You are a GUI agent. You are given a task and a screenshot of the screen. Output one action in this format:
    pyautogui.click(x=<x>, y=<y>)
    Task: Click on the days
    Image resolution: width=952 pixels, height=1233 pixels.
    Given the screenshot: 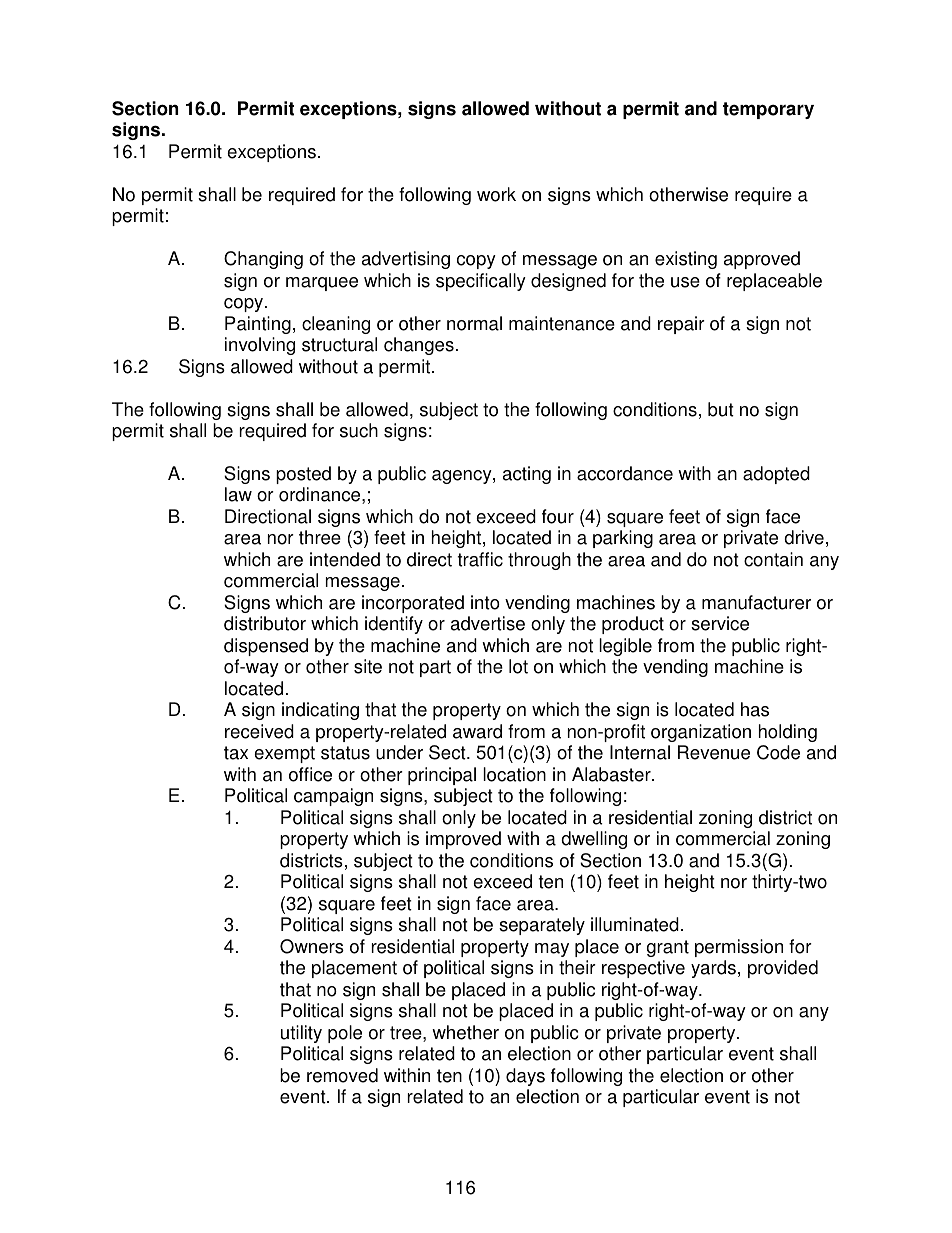 What is the action you would take?
    pyautogui.click(x=525, y=1077)
